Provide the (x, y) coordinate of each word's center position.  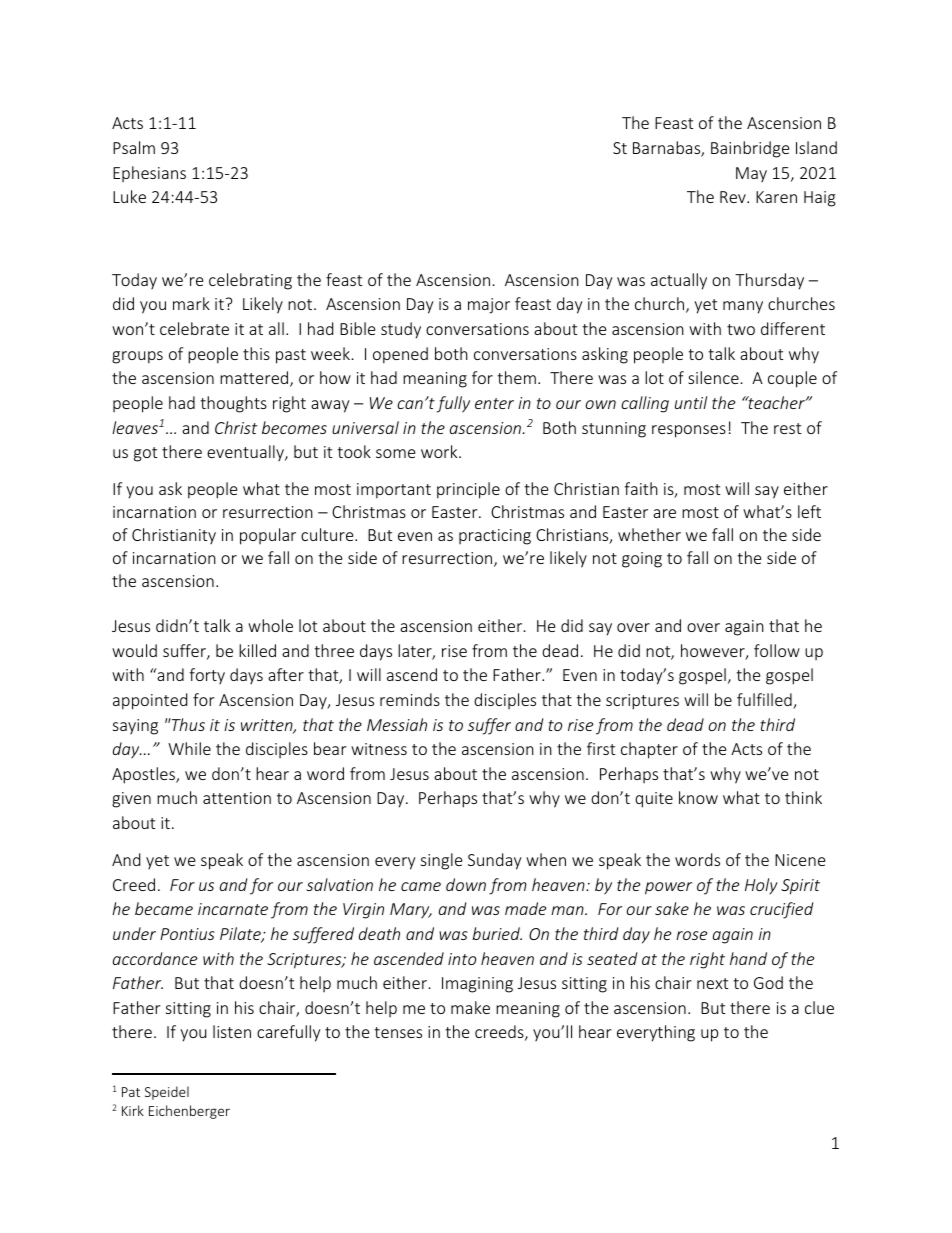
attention (237, 798)
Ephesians (149, 174)
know (698, 797)
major (489, 306)
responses (689, 431)
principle (468, 490)
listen (232, 1031)
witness (379, 749)
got (145, 454)
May (751, 174)
